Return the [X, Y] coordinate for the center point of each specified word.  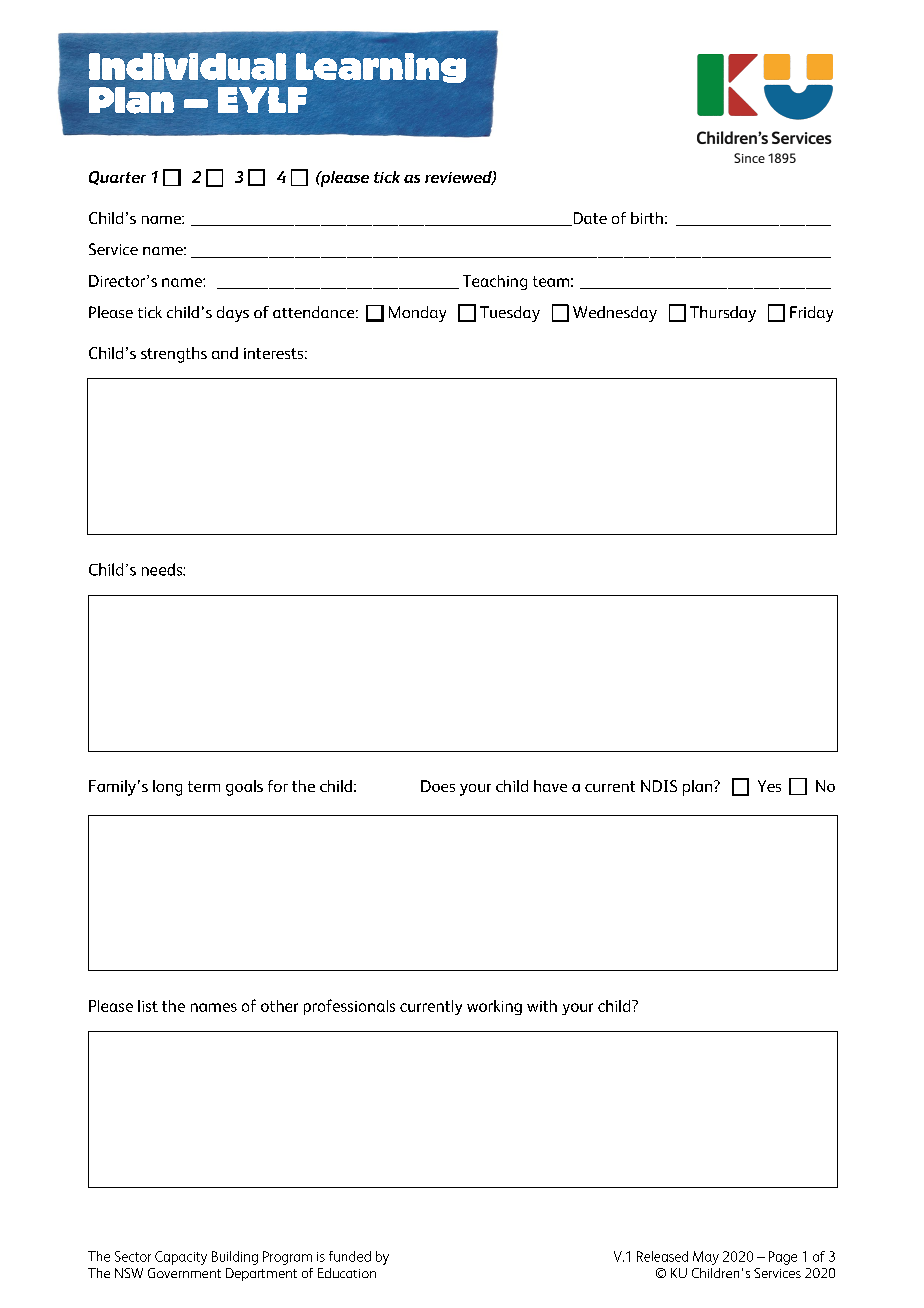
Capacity [181, 1258]
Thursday [723, 314]
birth [647, 218]
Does [438, 786]
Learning [381, 68]
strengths [174, 355]
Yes [769, 786]
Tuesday [510, 314]
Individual [187, 66]
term [204, 786]
